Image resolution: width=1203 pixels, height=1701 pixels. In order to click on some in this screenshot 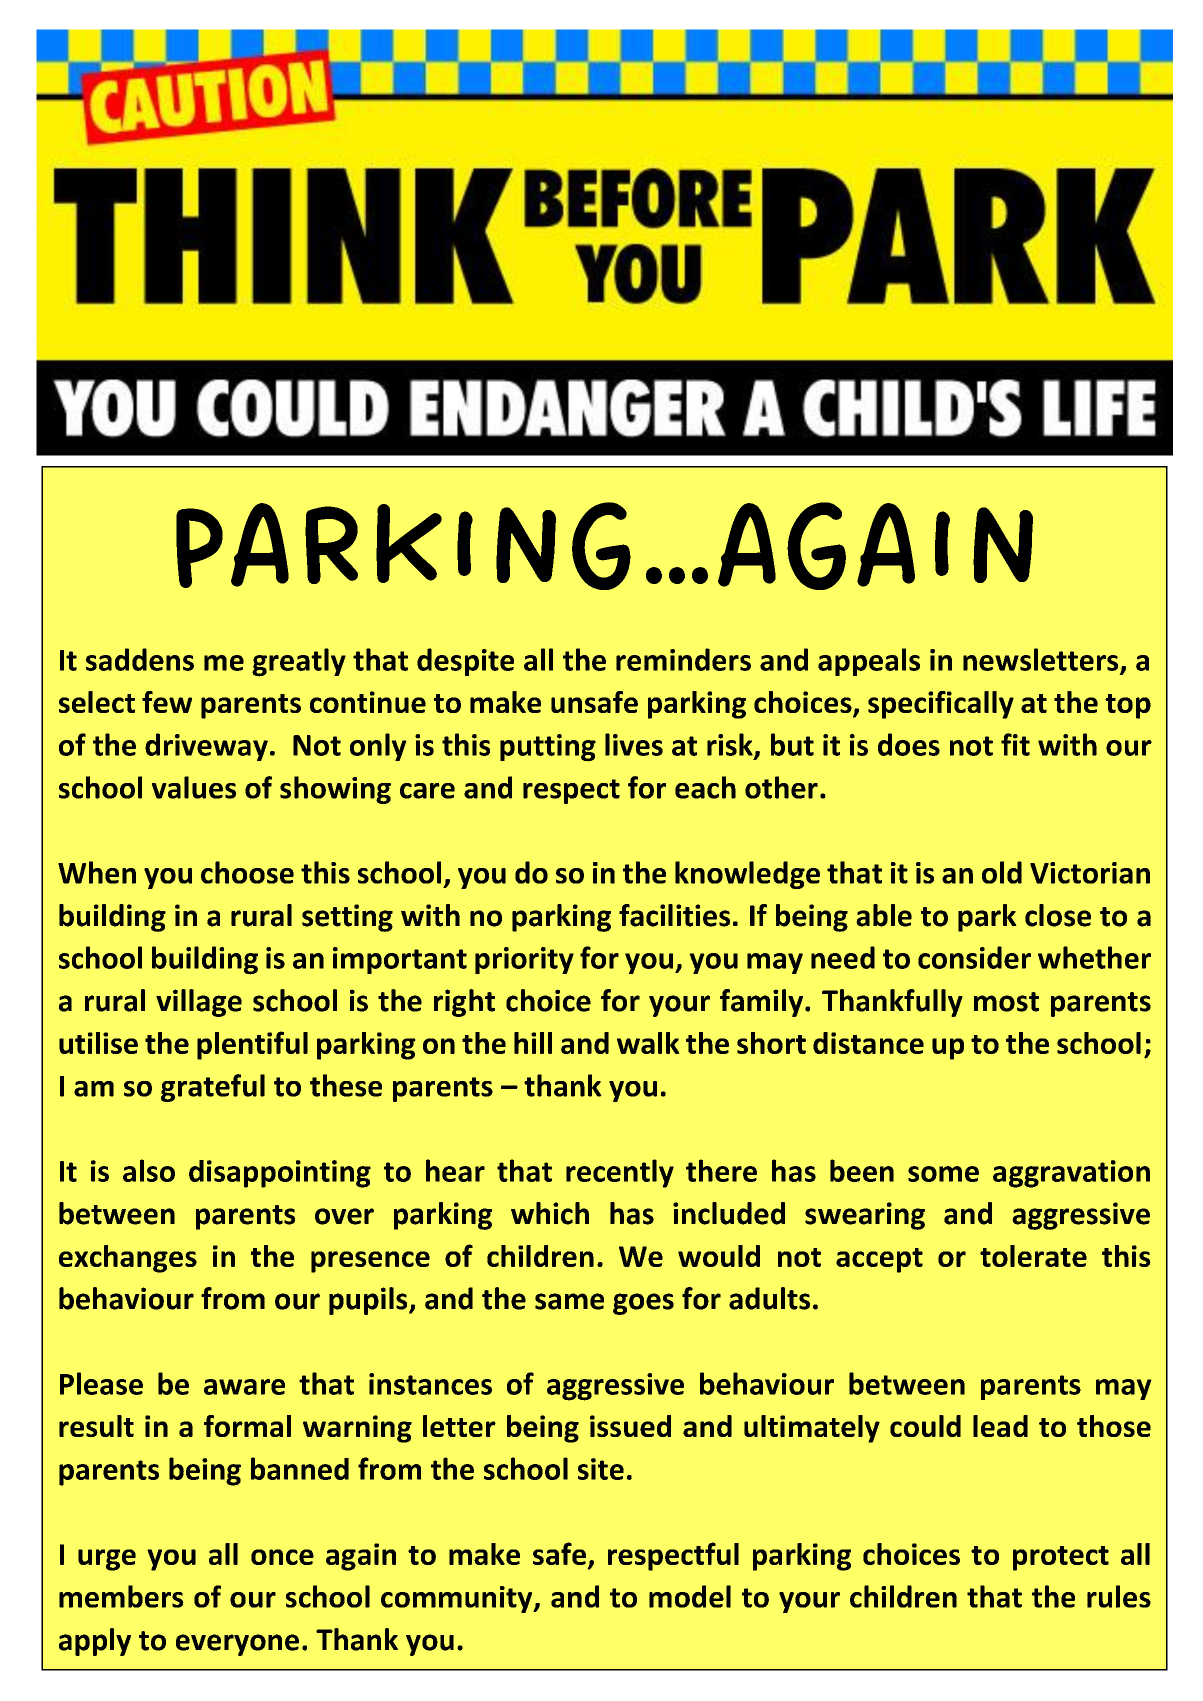, I will do `click(943, 1174)`.
